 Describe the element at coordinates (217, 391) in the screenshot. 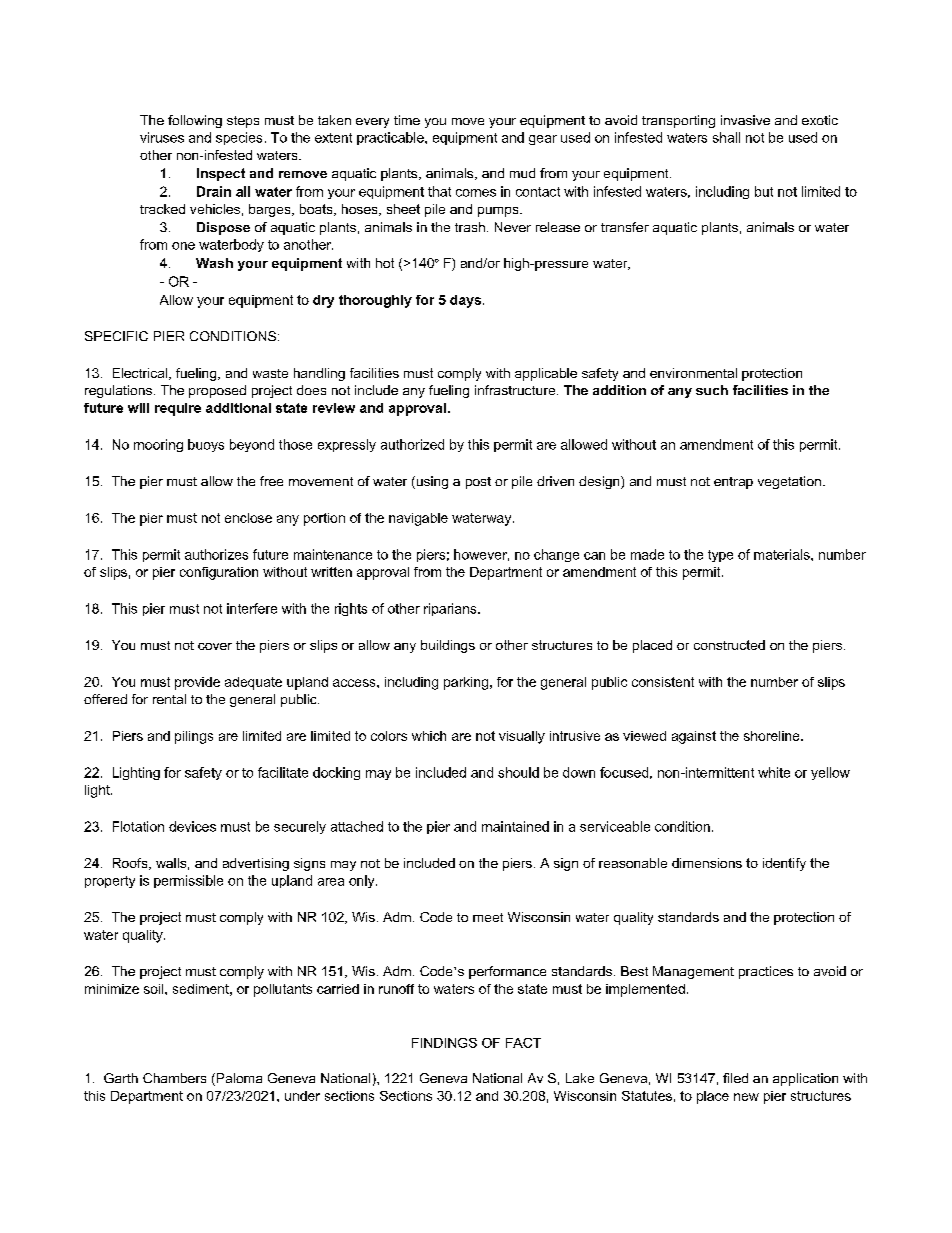

I see `proposed` at that location.
